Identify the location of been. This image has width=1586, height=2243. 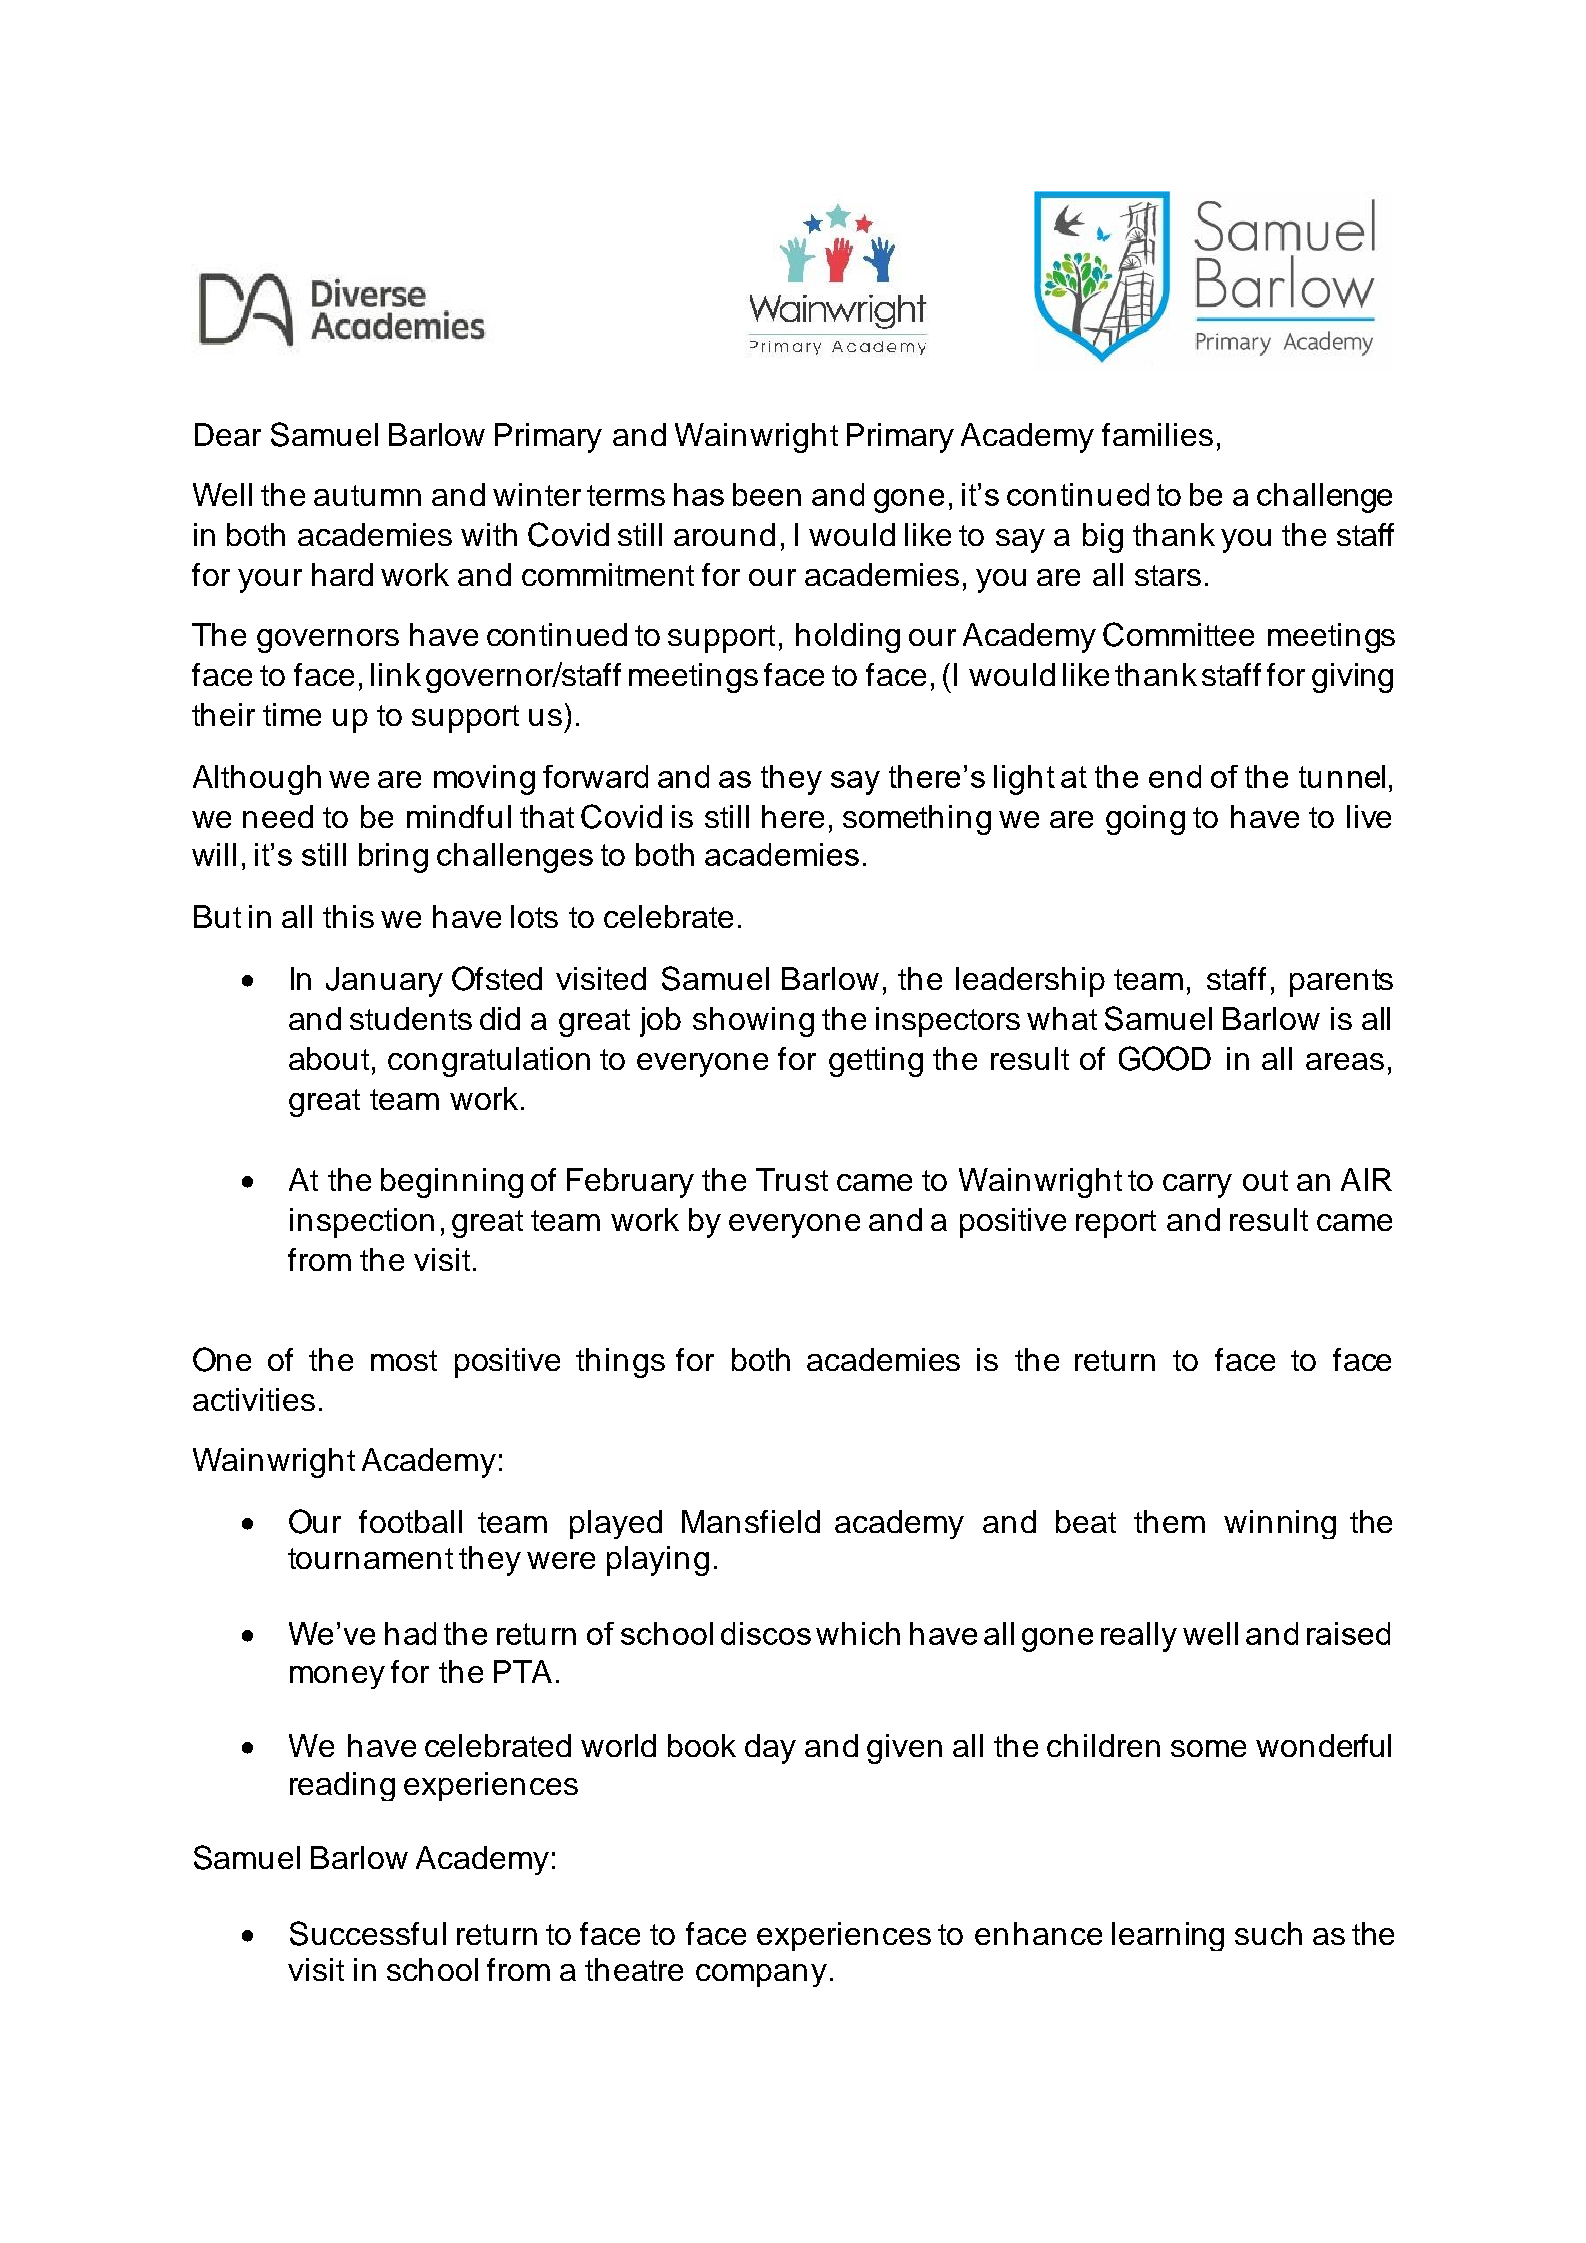
(767, 494).
